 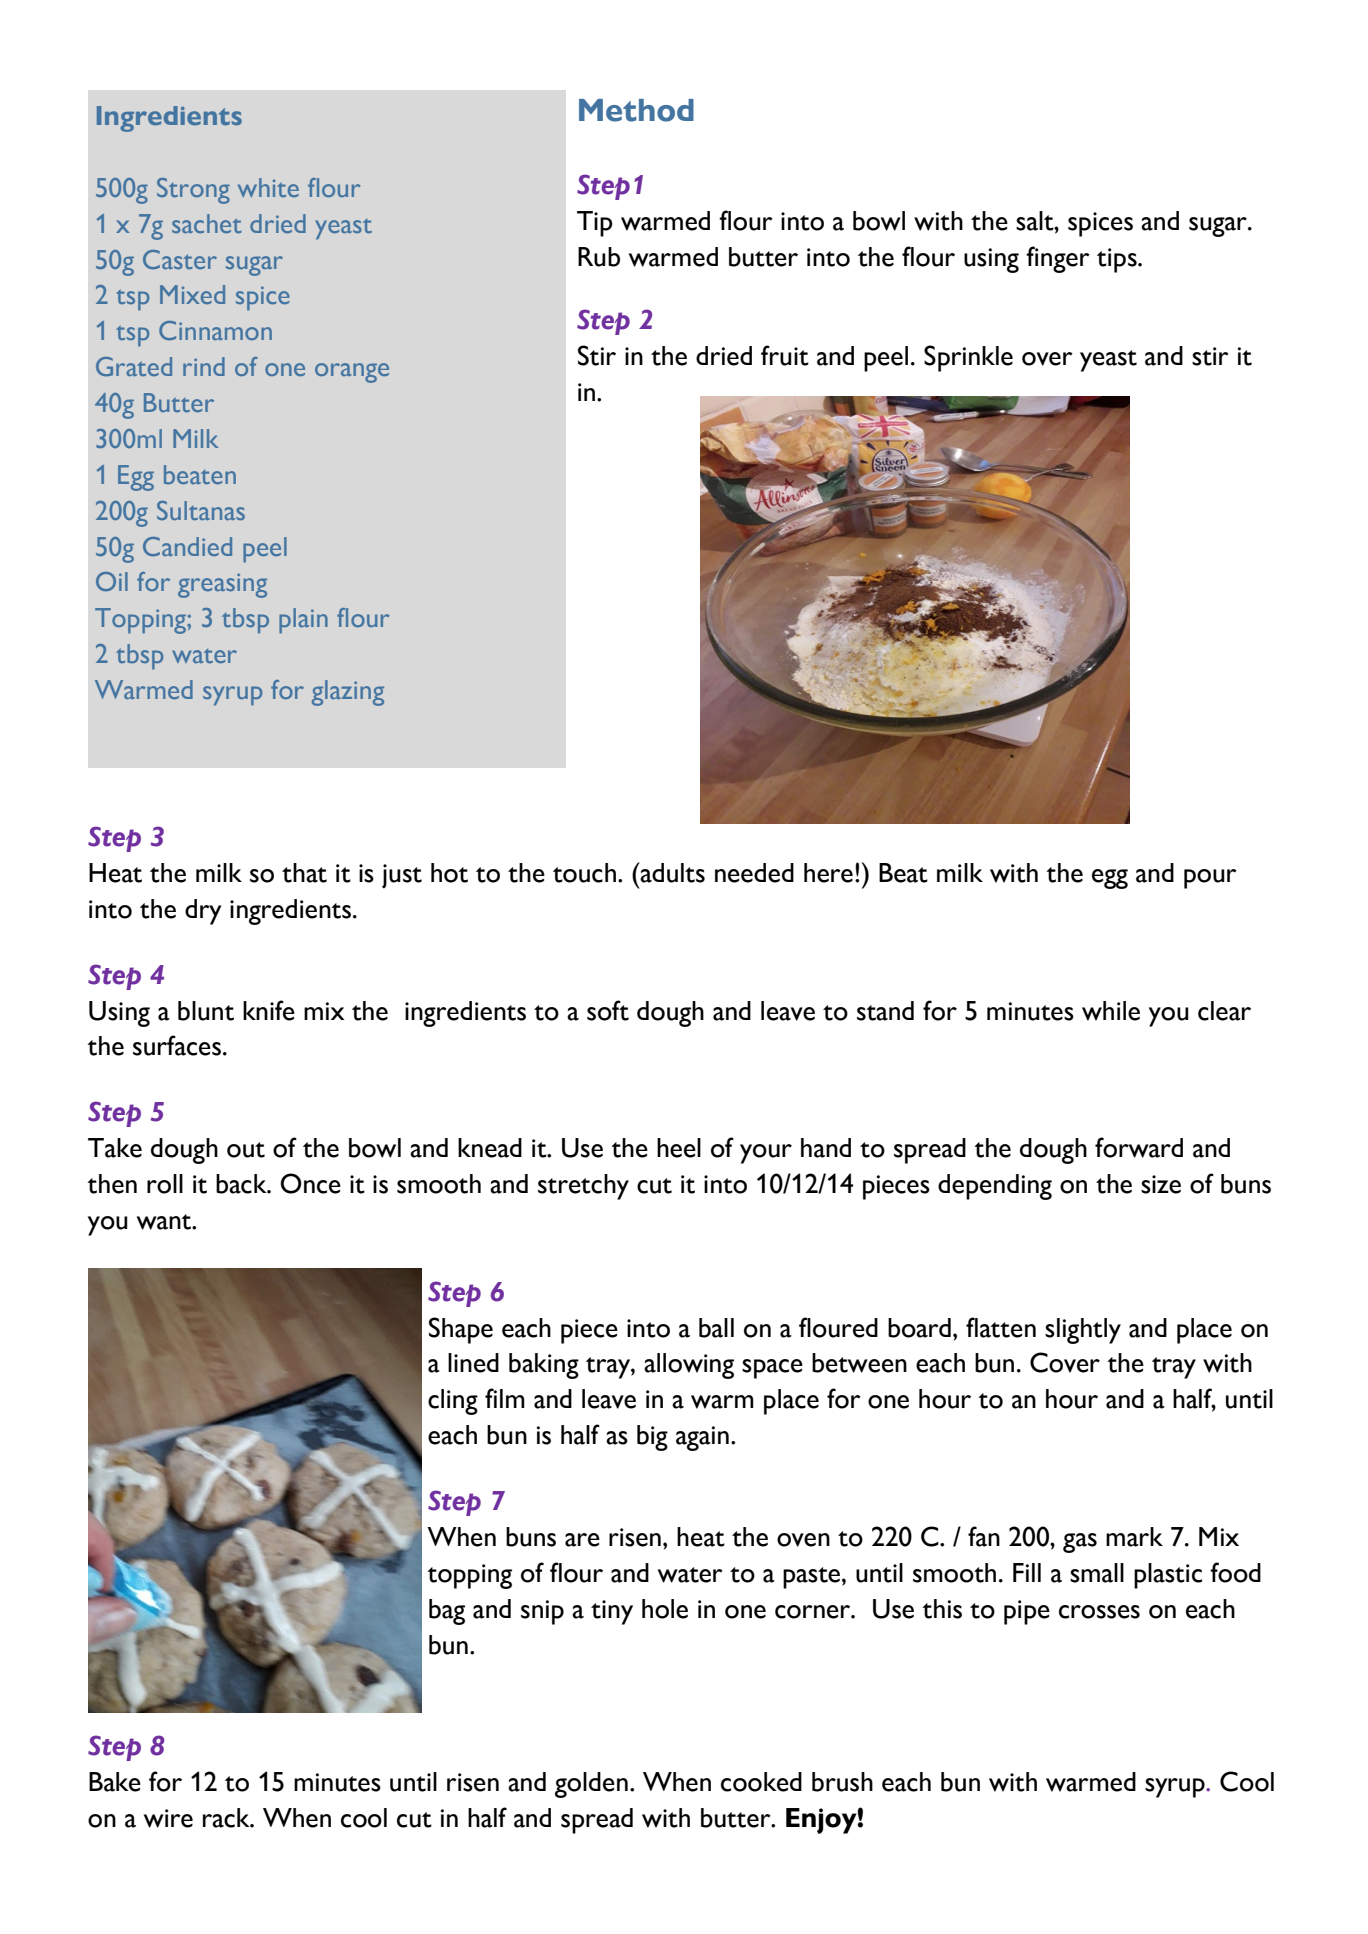 I want to click on Method, so click(x=636, y=110).
